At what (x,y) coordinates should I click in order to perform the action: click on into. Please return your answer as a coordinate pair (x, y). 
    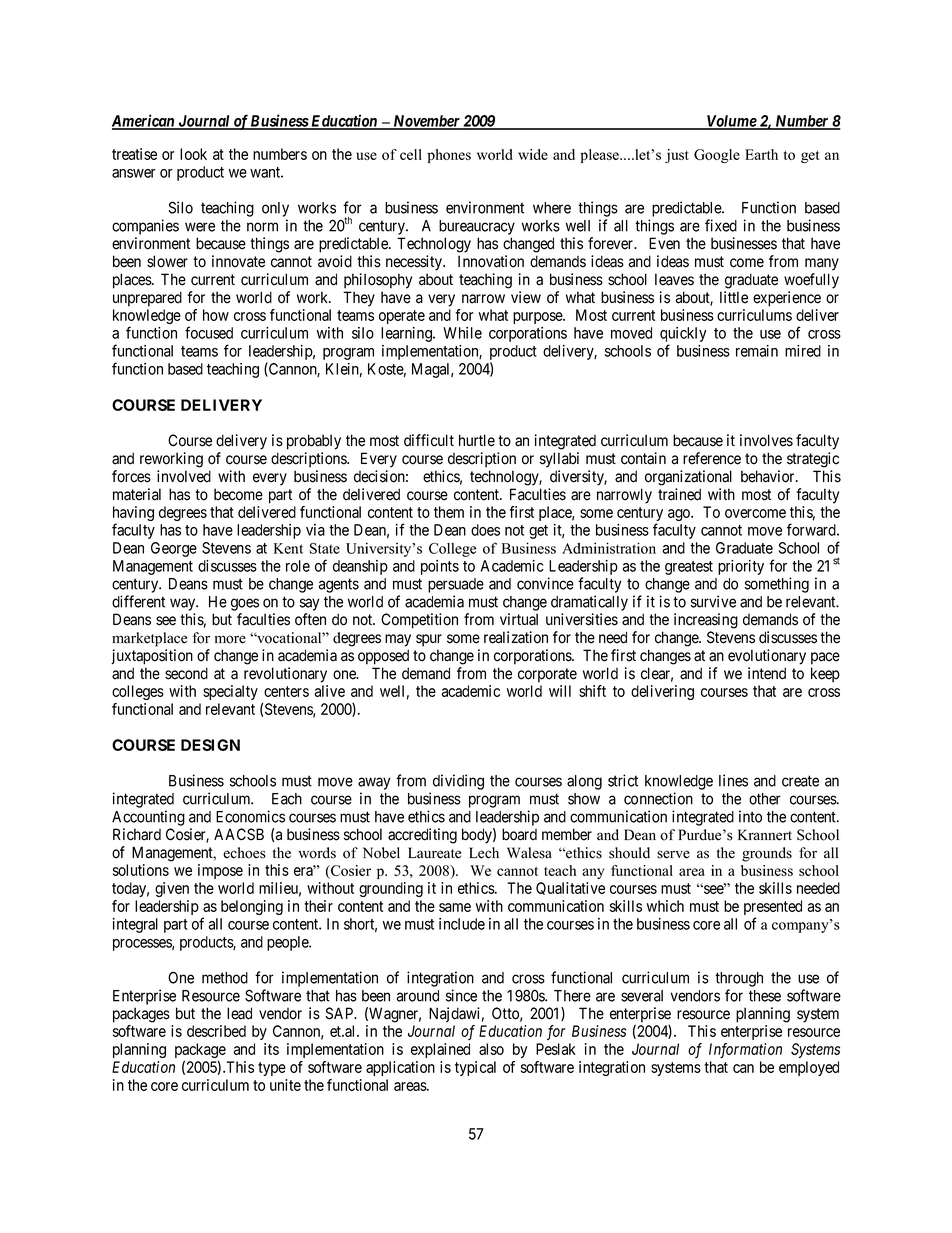
    Looking at the image, I should click on (750, 816).
